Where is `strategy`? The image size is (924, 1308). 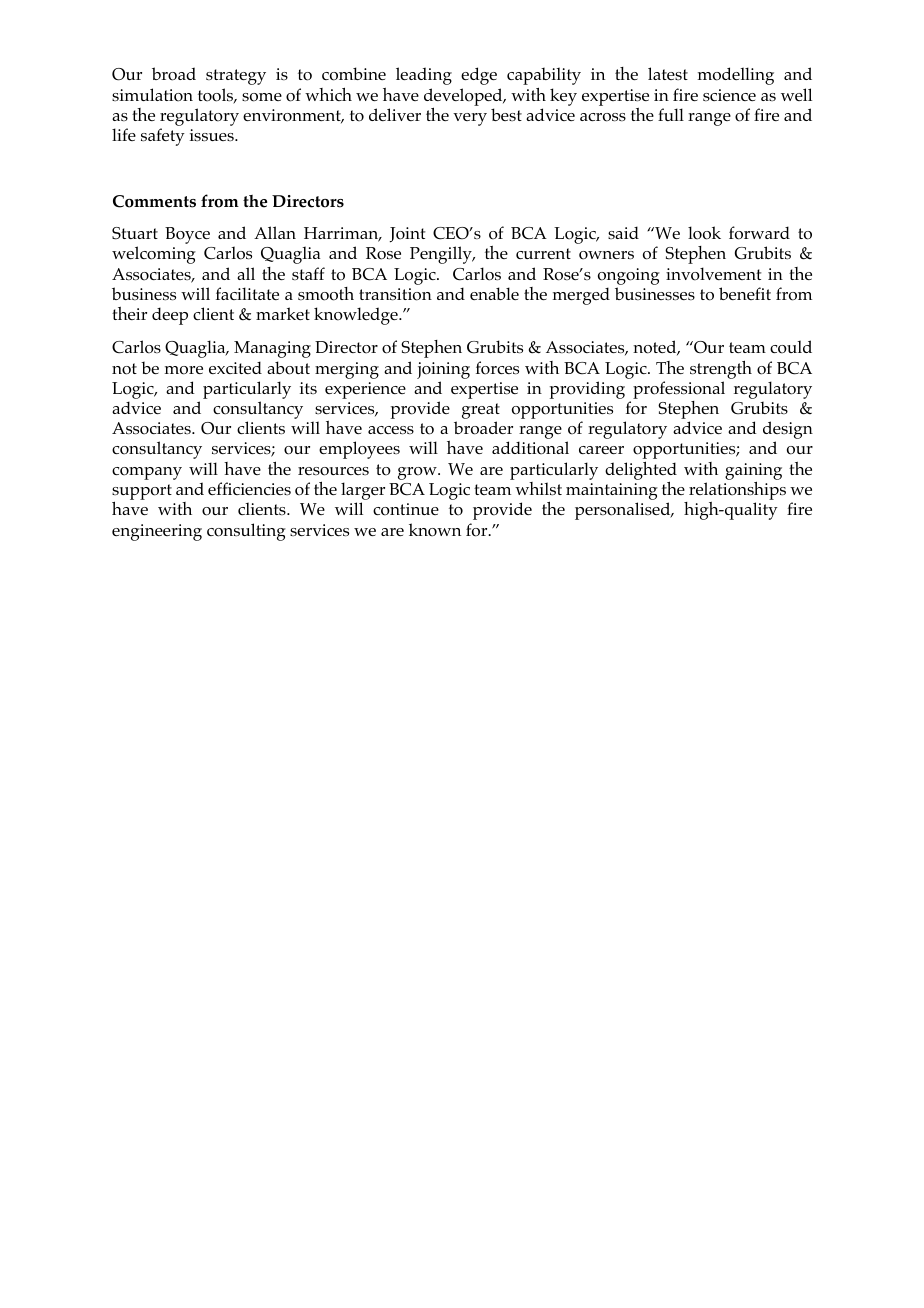
strategy is located at coordinates (236, 77).
